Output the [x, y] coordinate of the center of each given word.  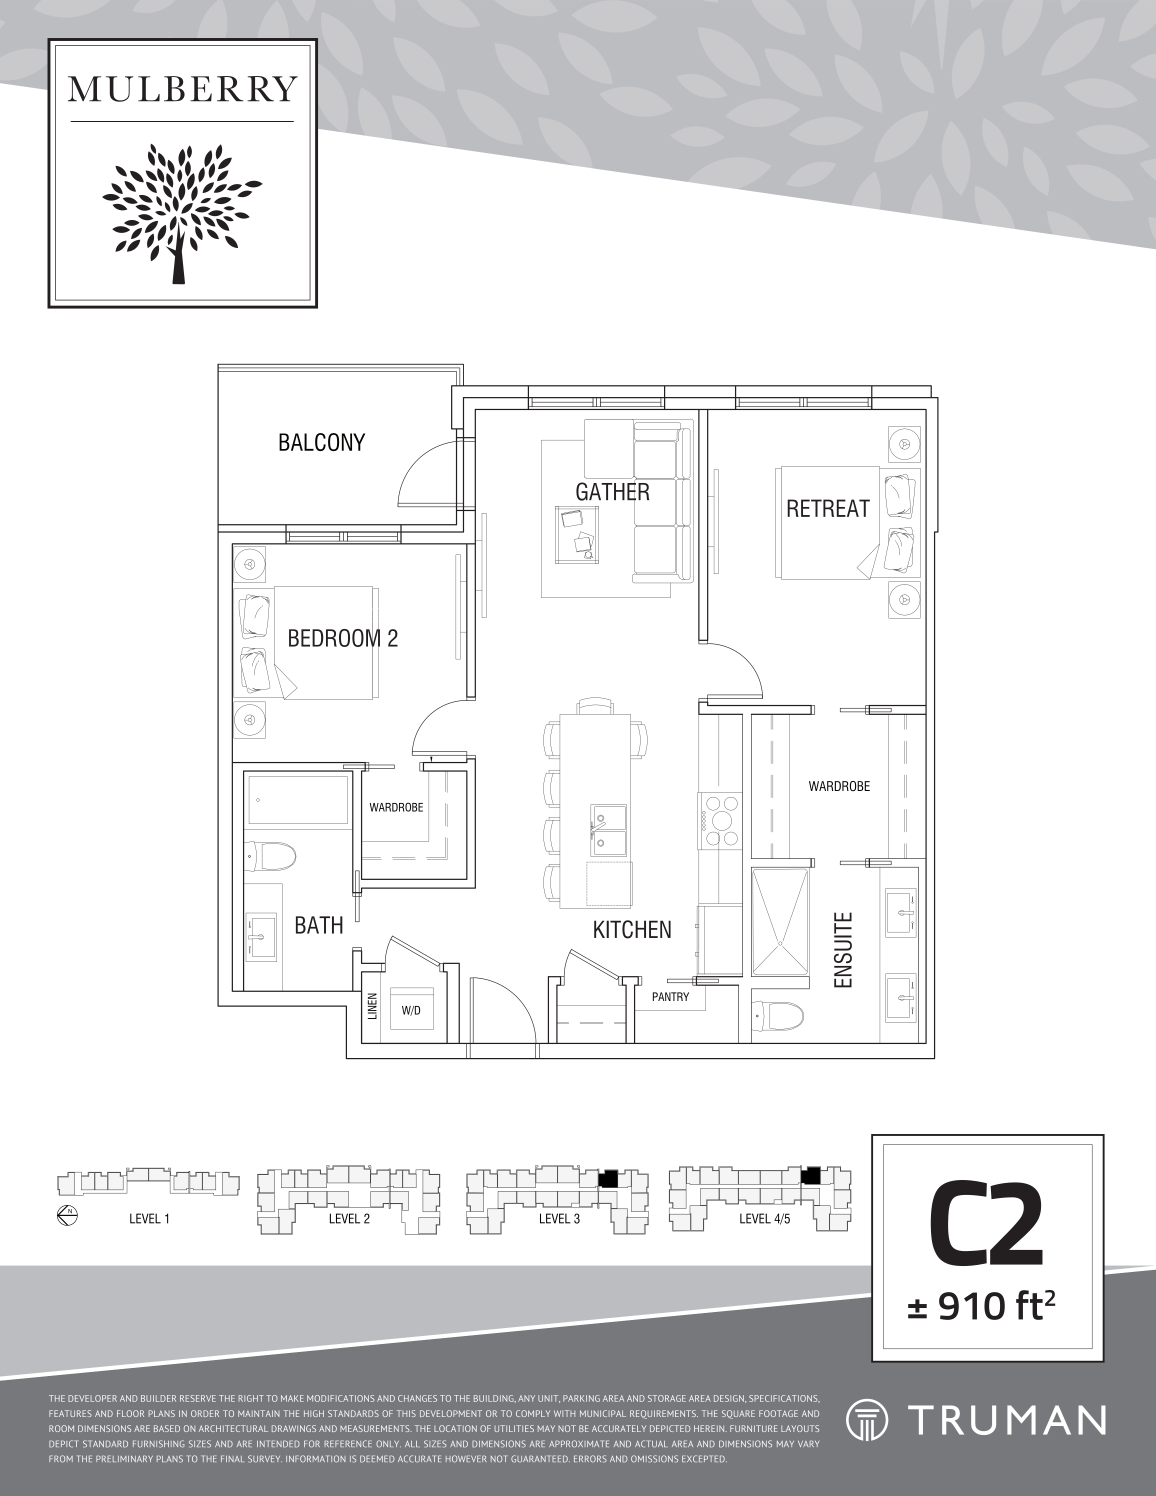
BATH [319, 925]
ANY [526, 1398]
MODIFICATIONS [340, 1398]
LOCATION [455, 1428]
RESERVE [198, 1398]
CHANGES [417, 1398]
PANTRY [671, 996]
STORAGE [667, 1398]
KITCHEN [632, 929]
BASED [167, 1428]
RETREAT [828, 508]
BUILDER [158, 1398]
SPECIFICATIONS [784, 1398]
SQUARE [738, 1414]
